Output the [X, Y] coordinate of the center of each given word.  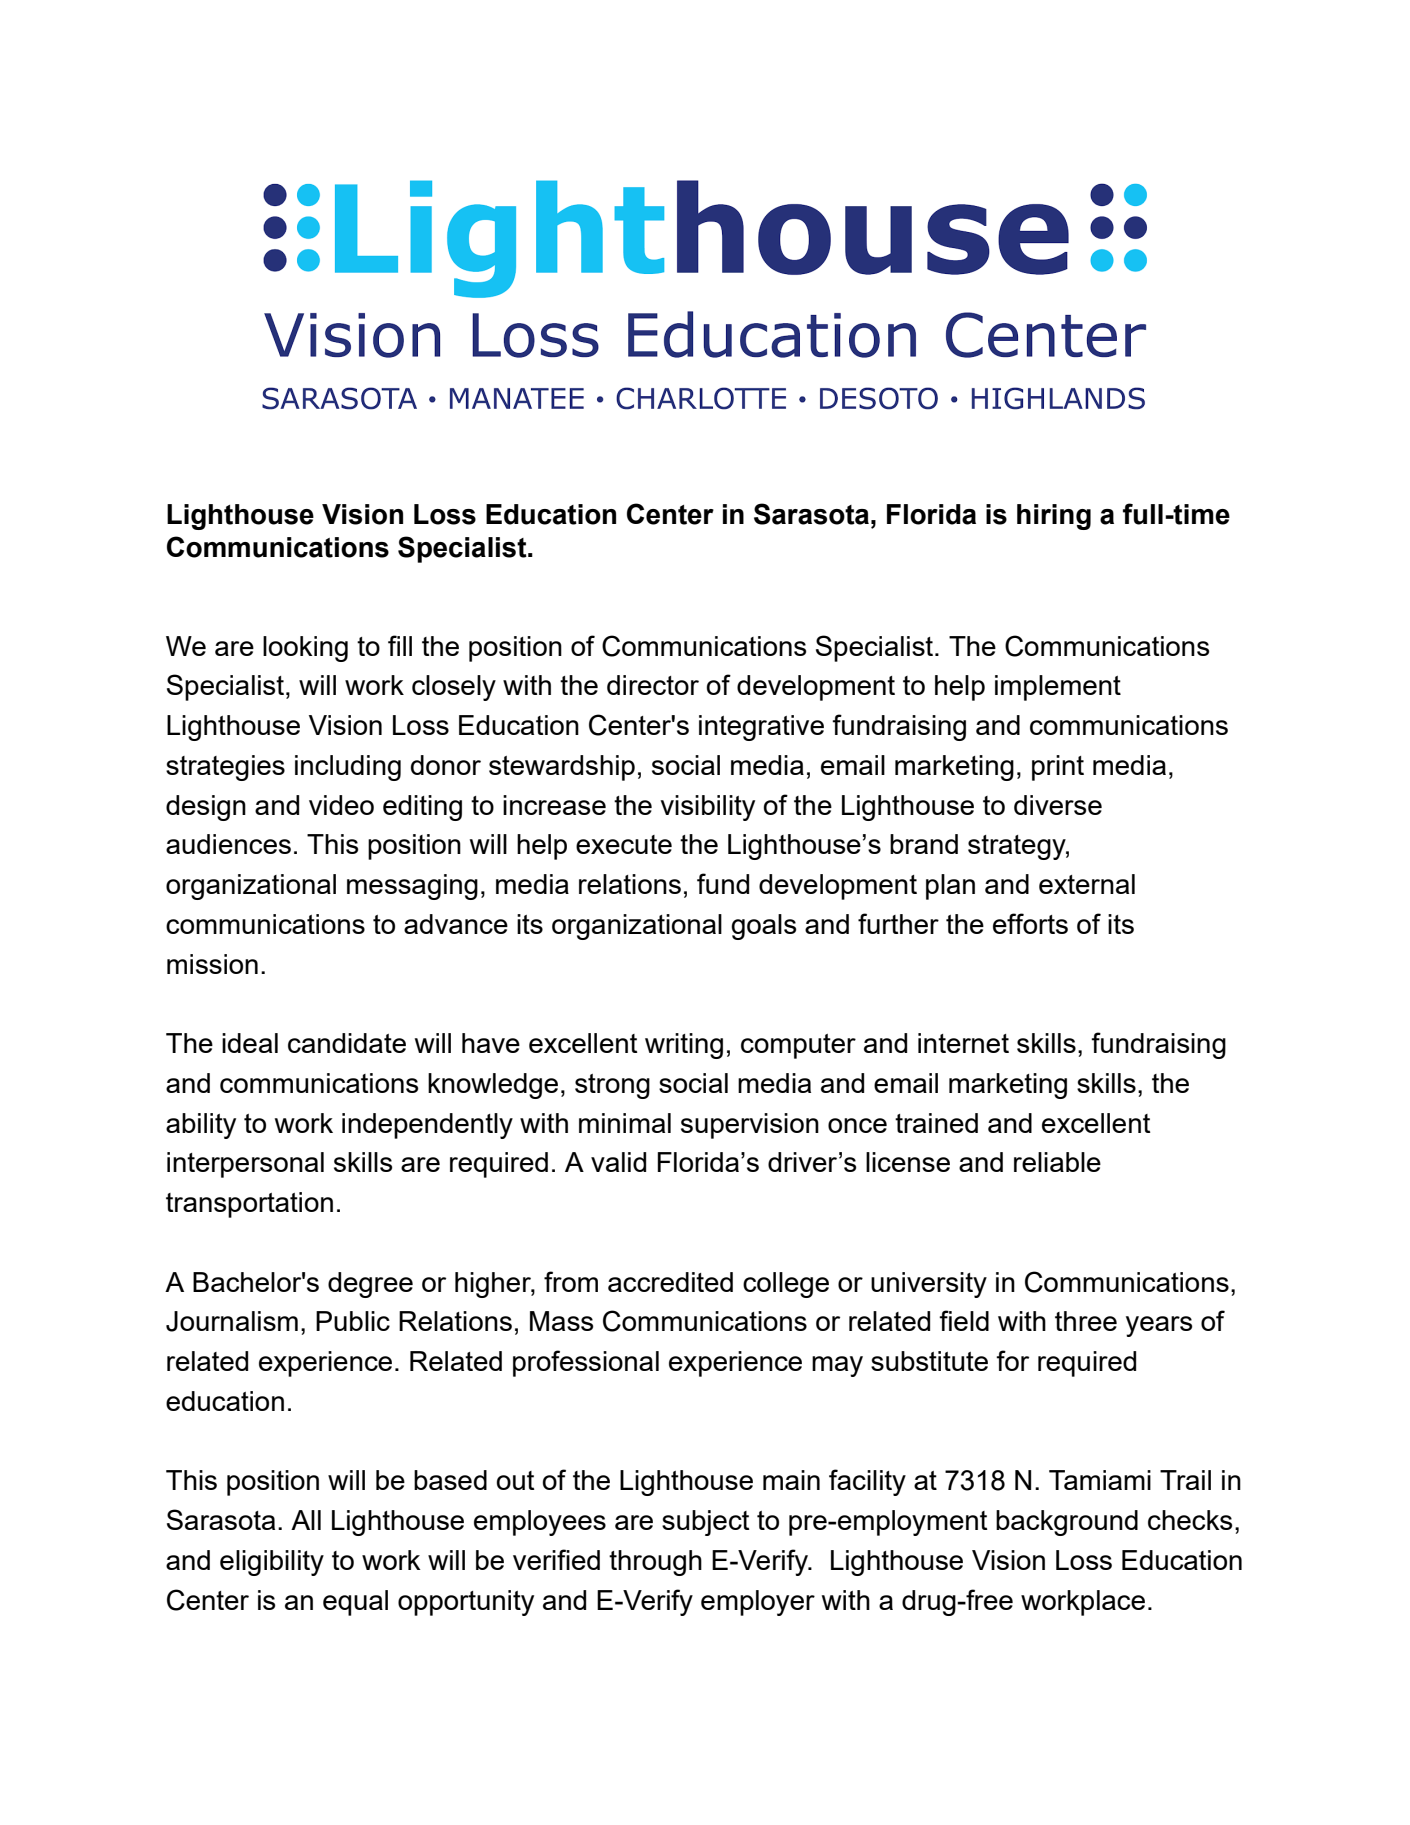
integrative [761, 728]
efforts [1030, 923]
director [653, 685]
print [1058, 768]
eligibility [272, 1563]
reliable [1057, 1162]
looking [305, 649]
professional [586, 1363]
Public [353, 1321]
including [348, 768]
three [1086, 1321]
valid [618, 1162]
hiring [1054, 517]
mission [212, 964]
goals [763, 927]
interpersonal [245, 1165]
